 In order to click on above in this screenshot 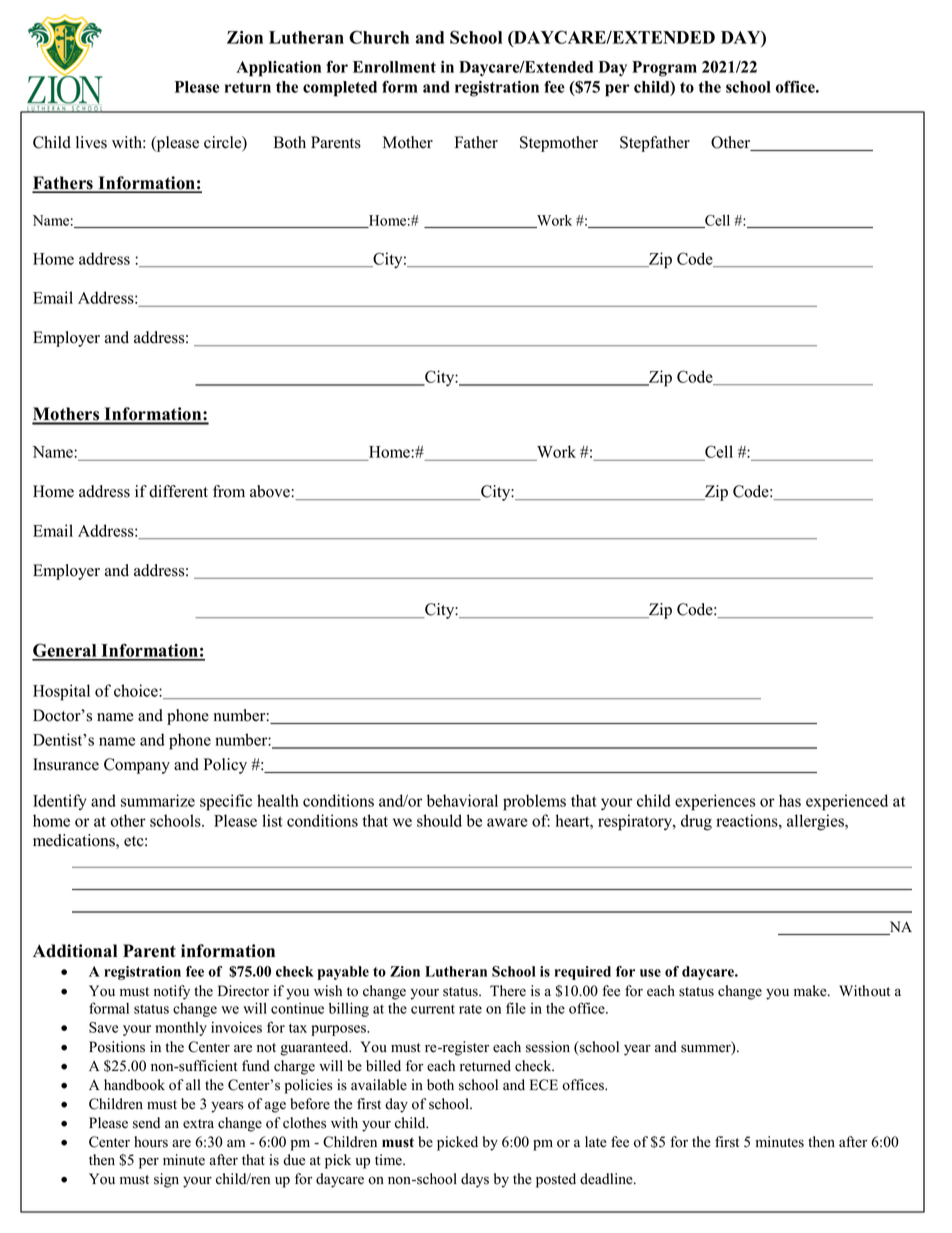, I will do `click(271, 491)`.
